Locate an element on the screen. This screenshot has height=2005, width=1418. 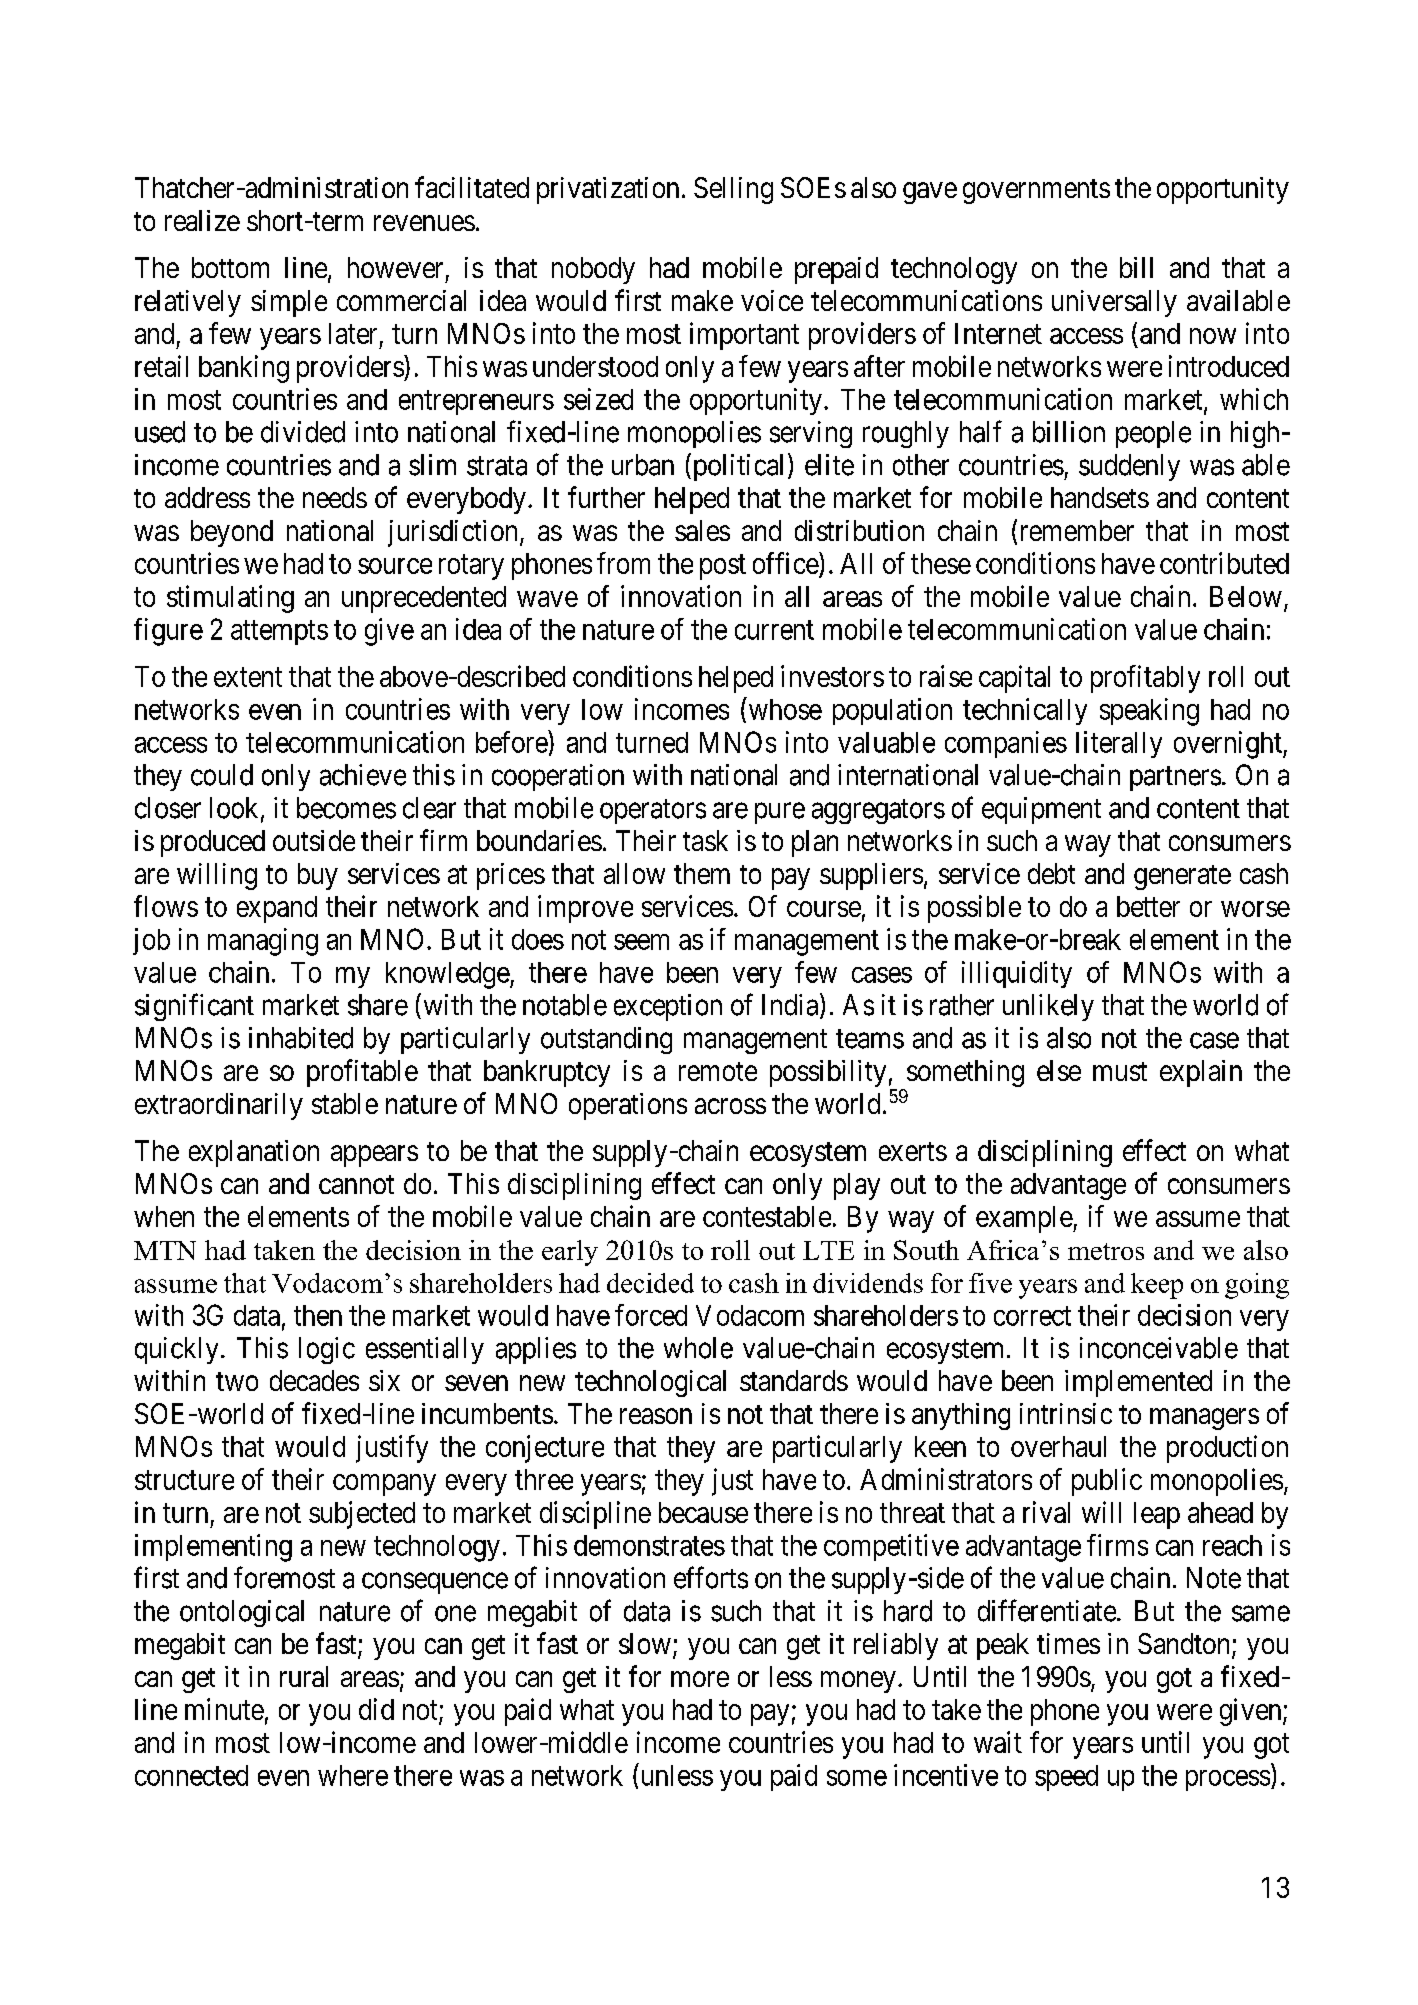
beyond is located at coordinates (232, 533).
